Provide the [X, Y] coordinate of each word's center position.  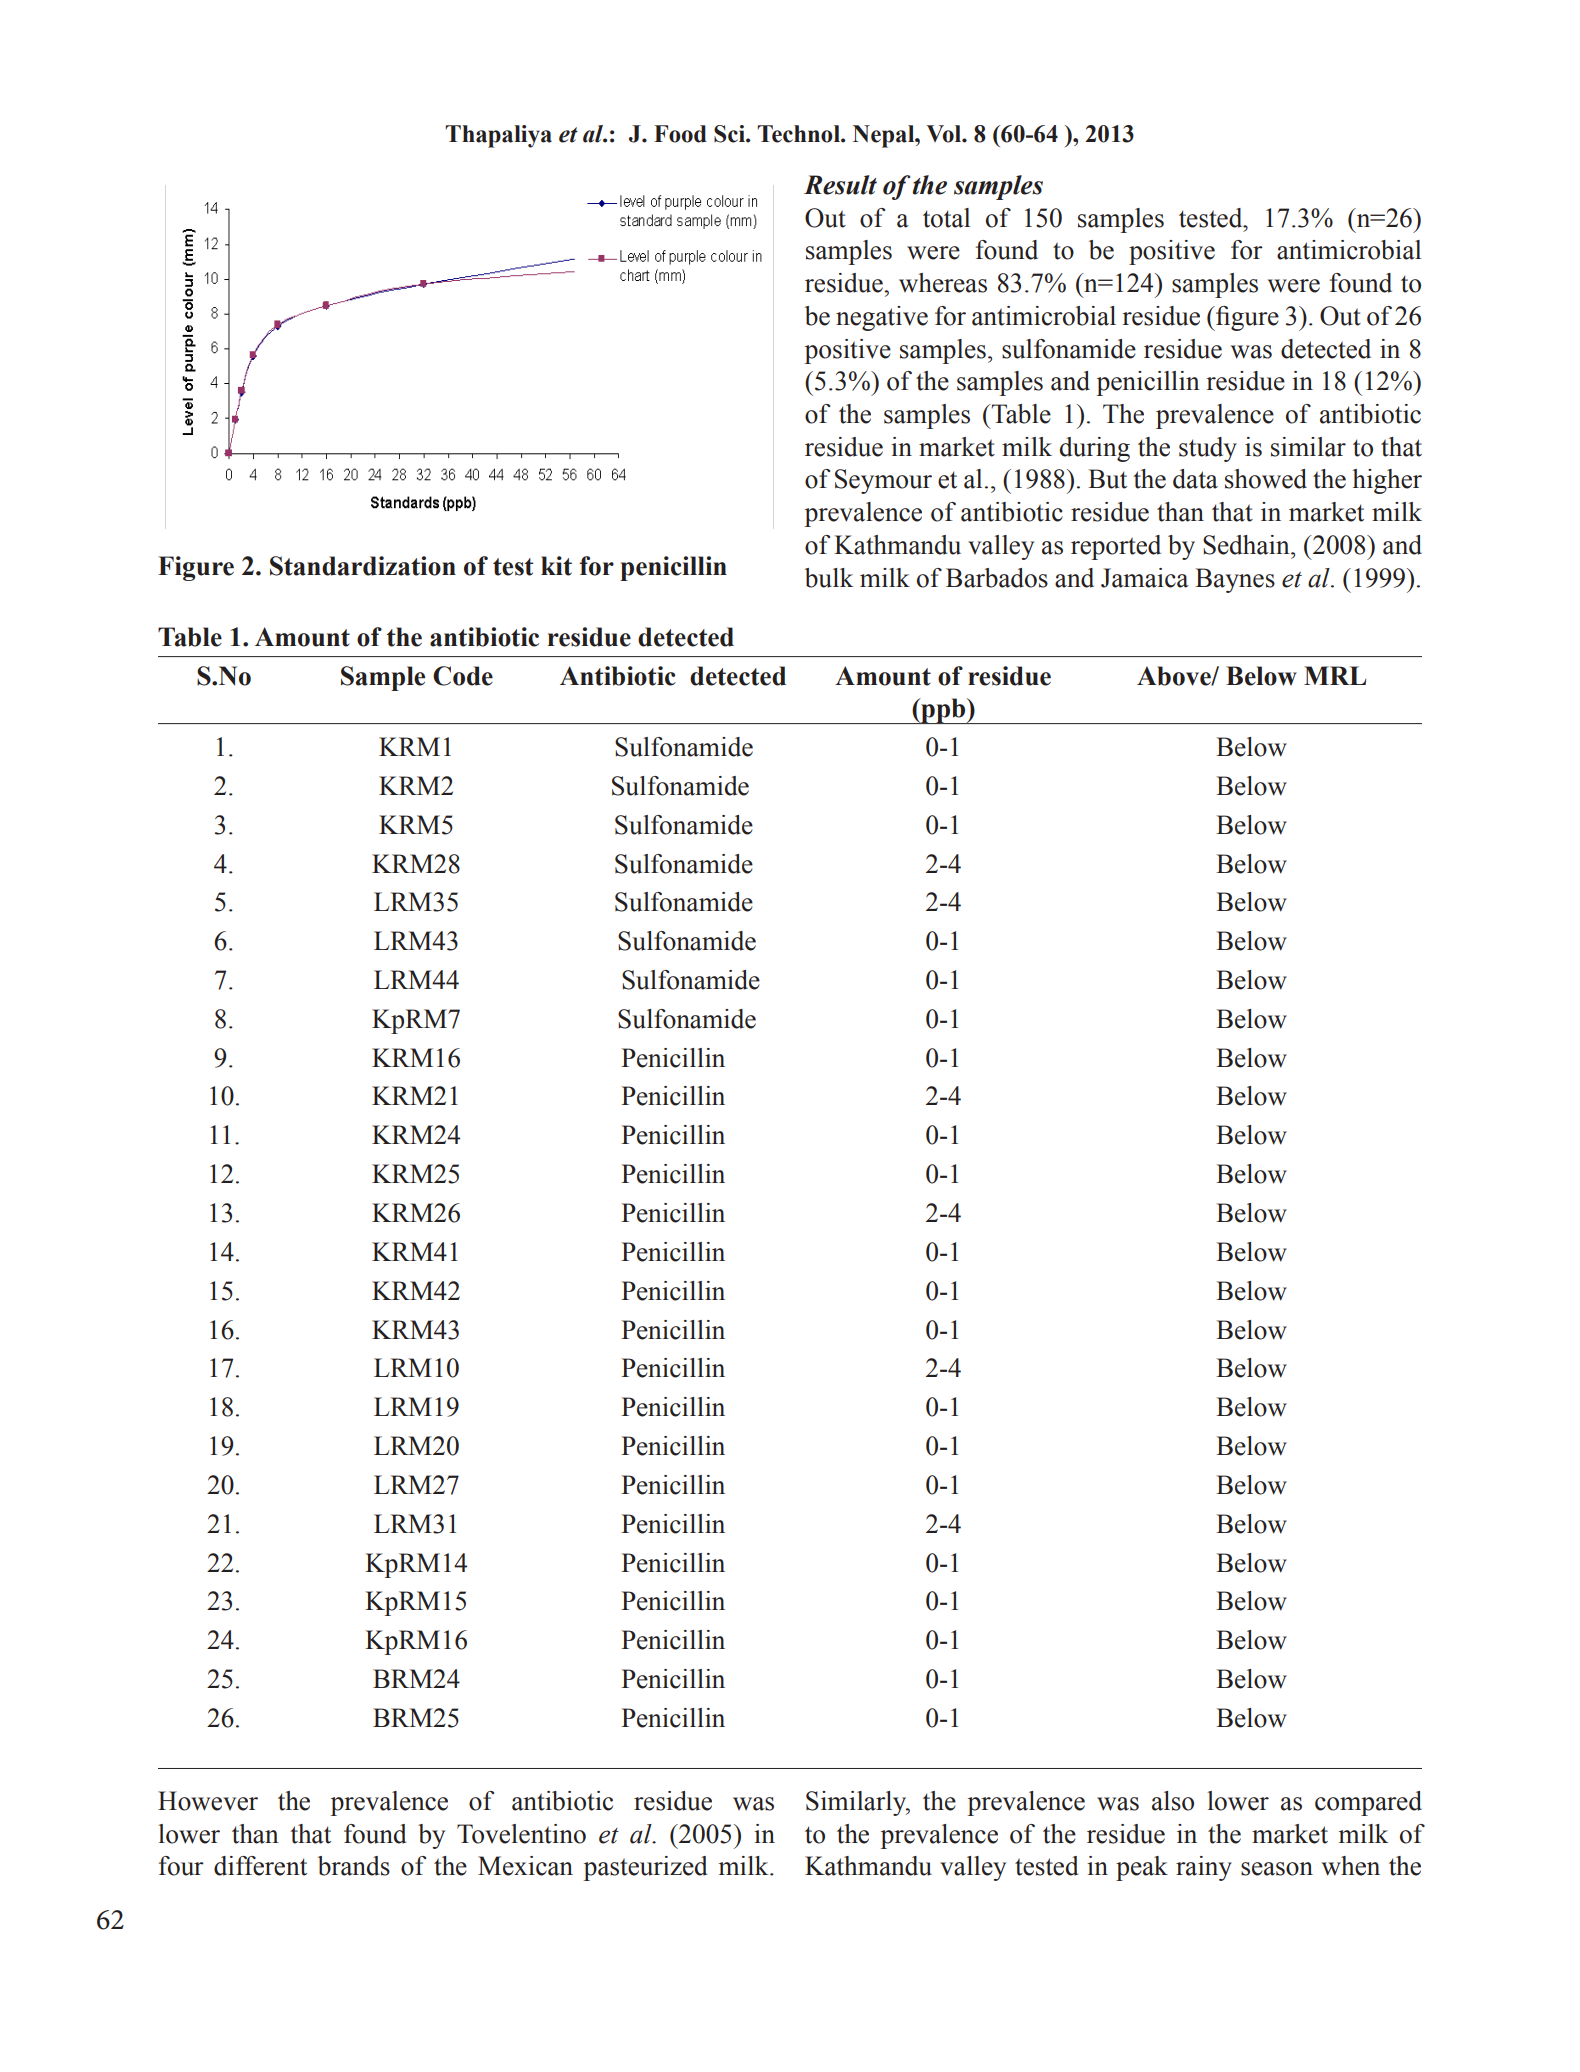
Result [840, 185]
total [946, 218]
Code [463, 676]
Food [680, 134]
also [1173, 1801]
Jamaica [1145, 578]
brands [354, 1866]
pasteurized [645, 1868]
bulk [829, 578]
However [208, 1801]
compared [1368, 1803]
